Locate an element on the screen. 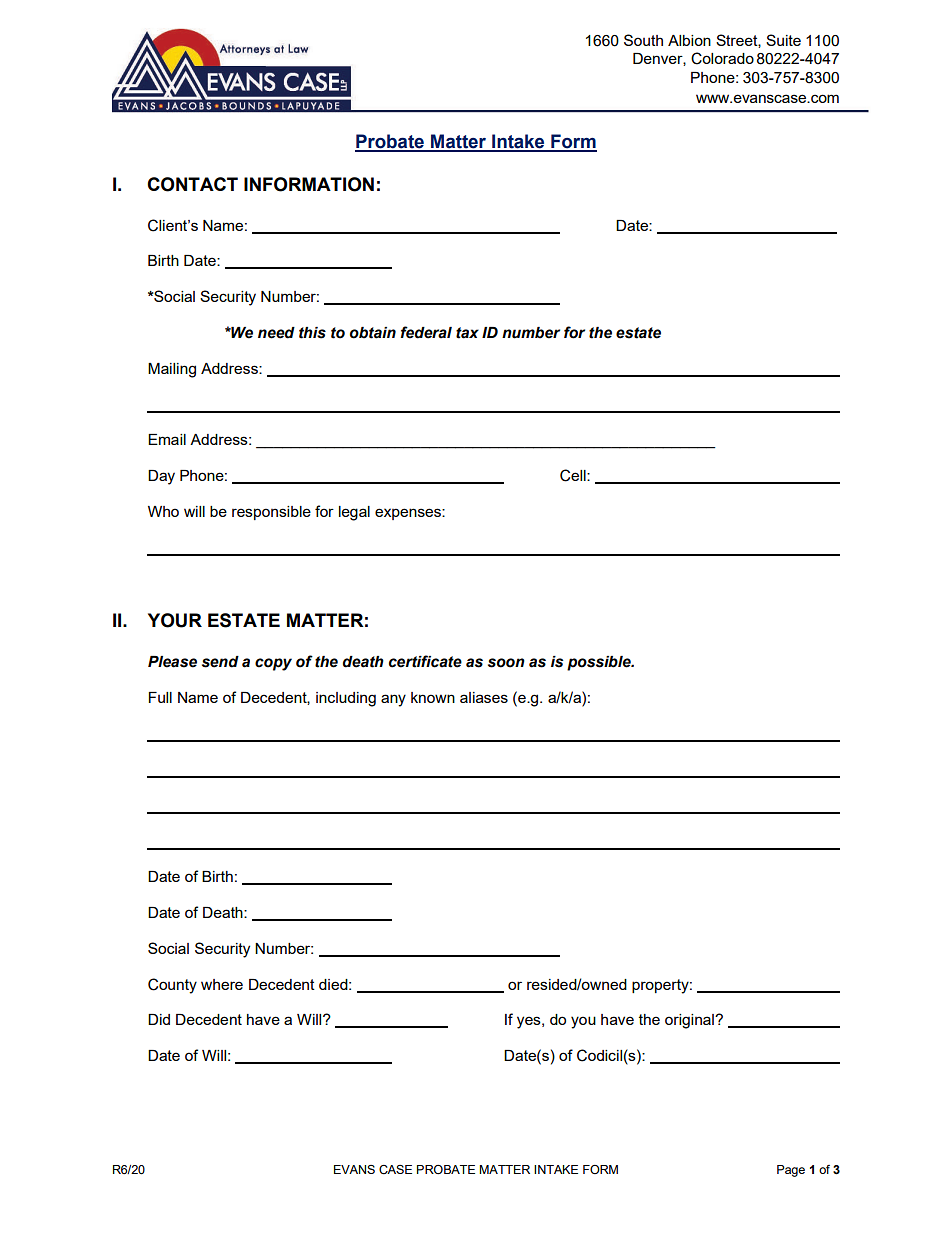 The image size is (952, 1233). South is located at coordinates (643, 40).
